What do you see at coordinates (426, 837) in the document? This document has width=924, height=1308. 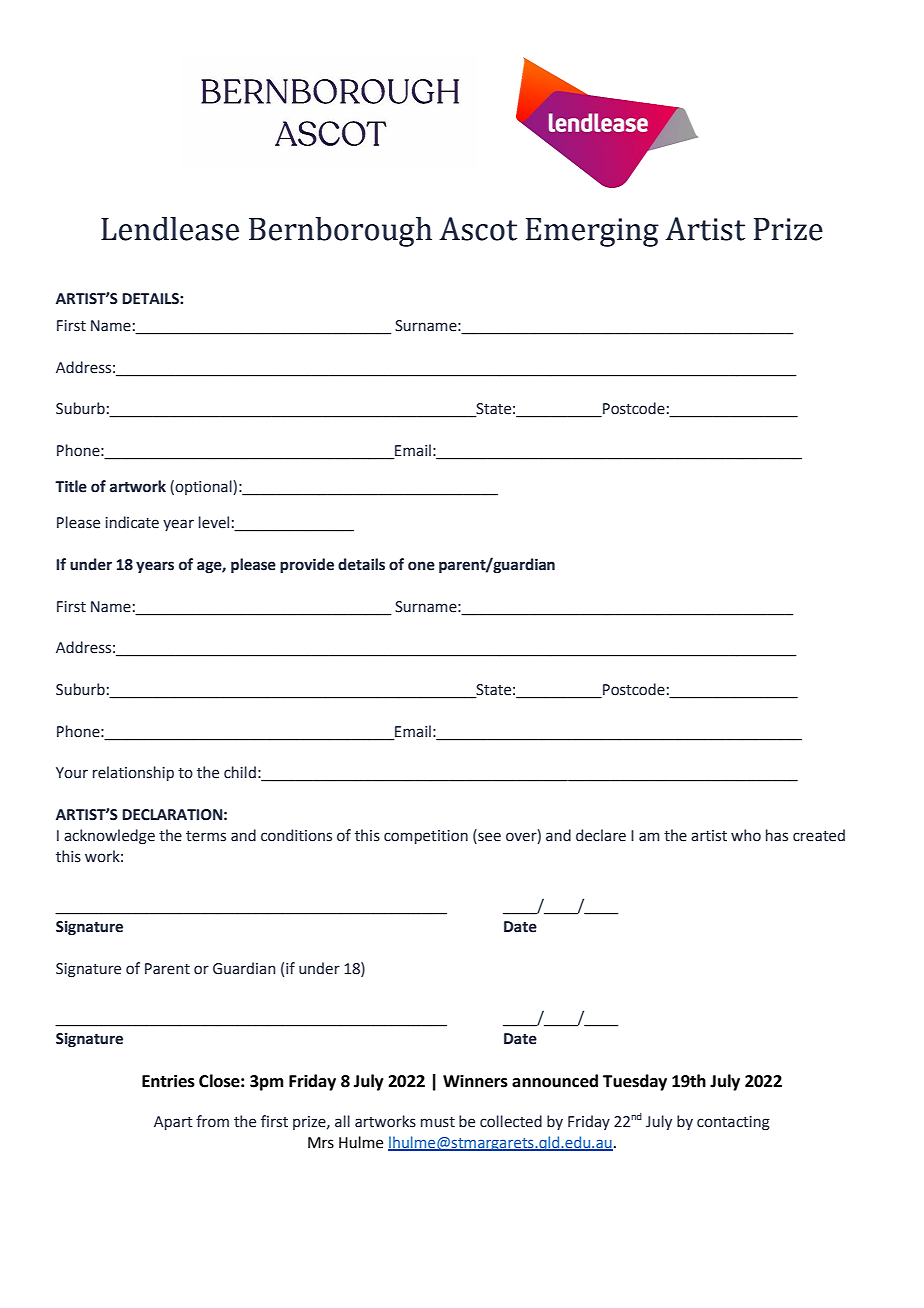 I see `competition` at bounding box center [426, 837].
